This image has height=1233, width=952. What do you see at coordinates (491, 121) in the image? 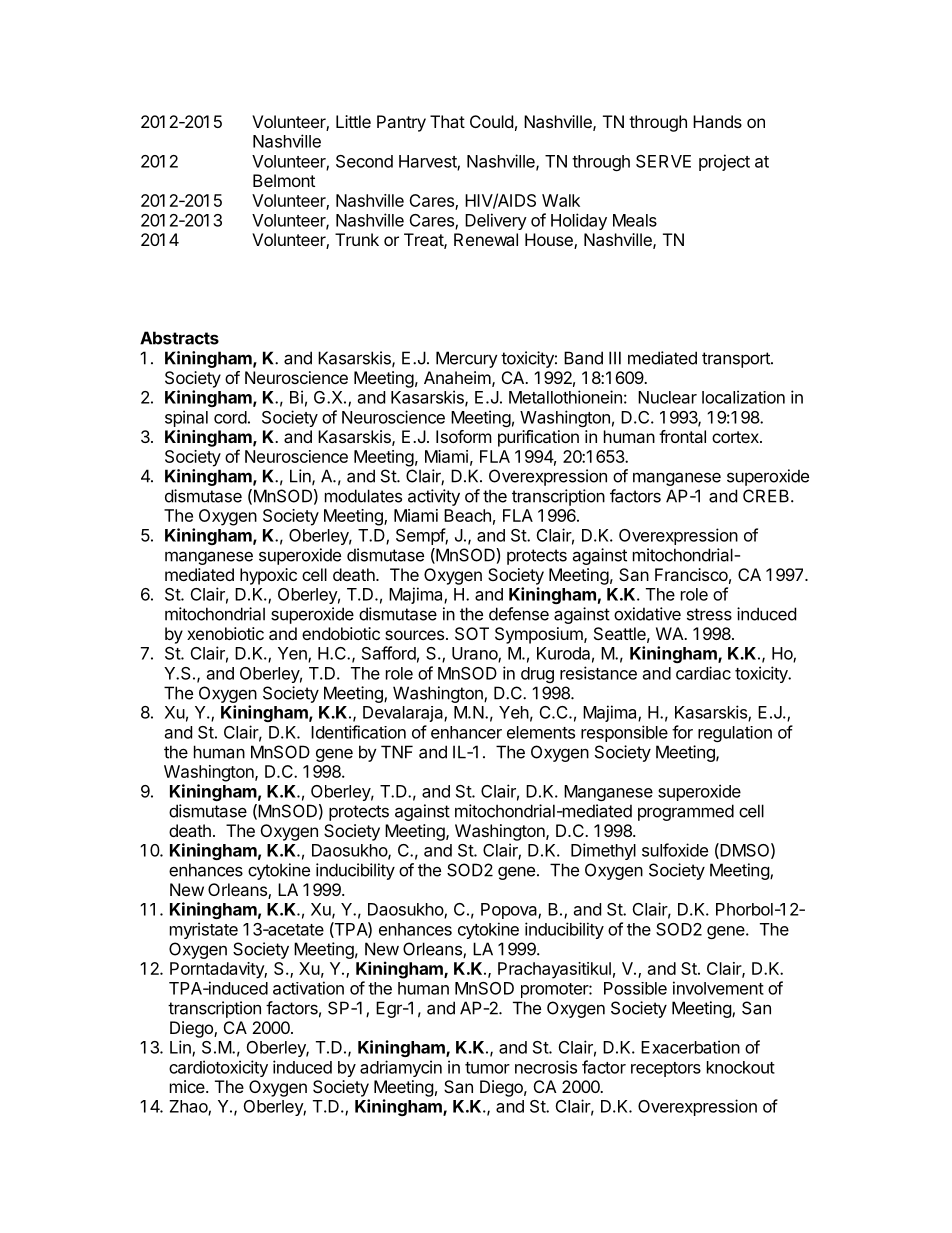
I see `Could` at bounding box center [491, 121].
